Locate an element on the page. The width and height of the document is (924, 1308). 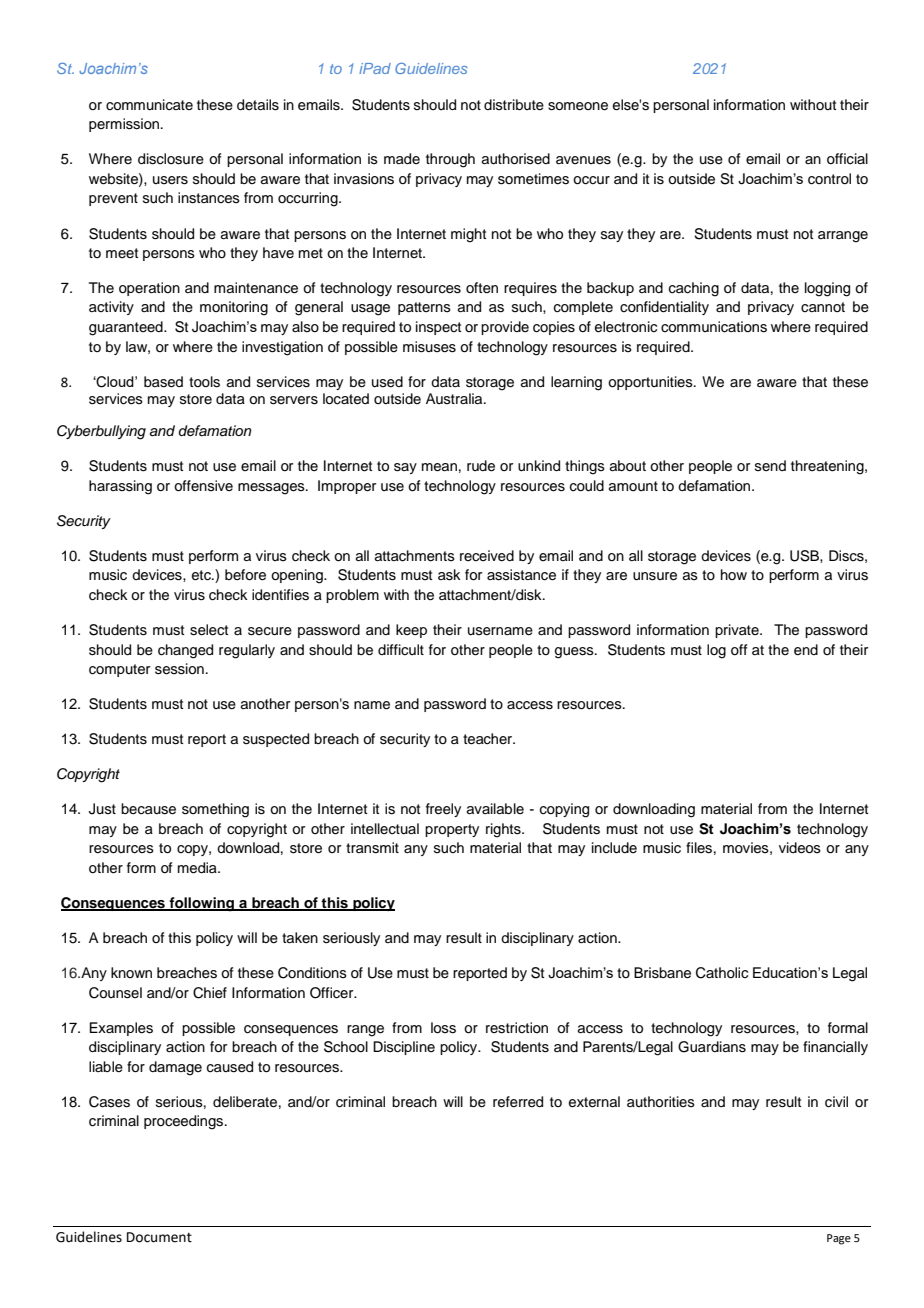
through is located at coordinates (450, 160).
